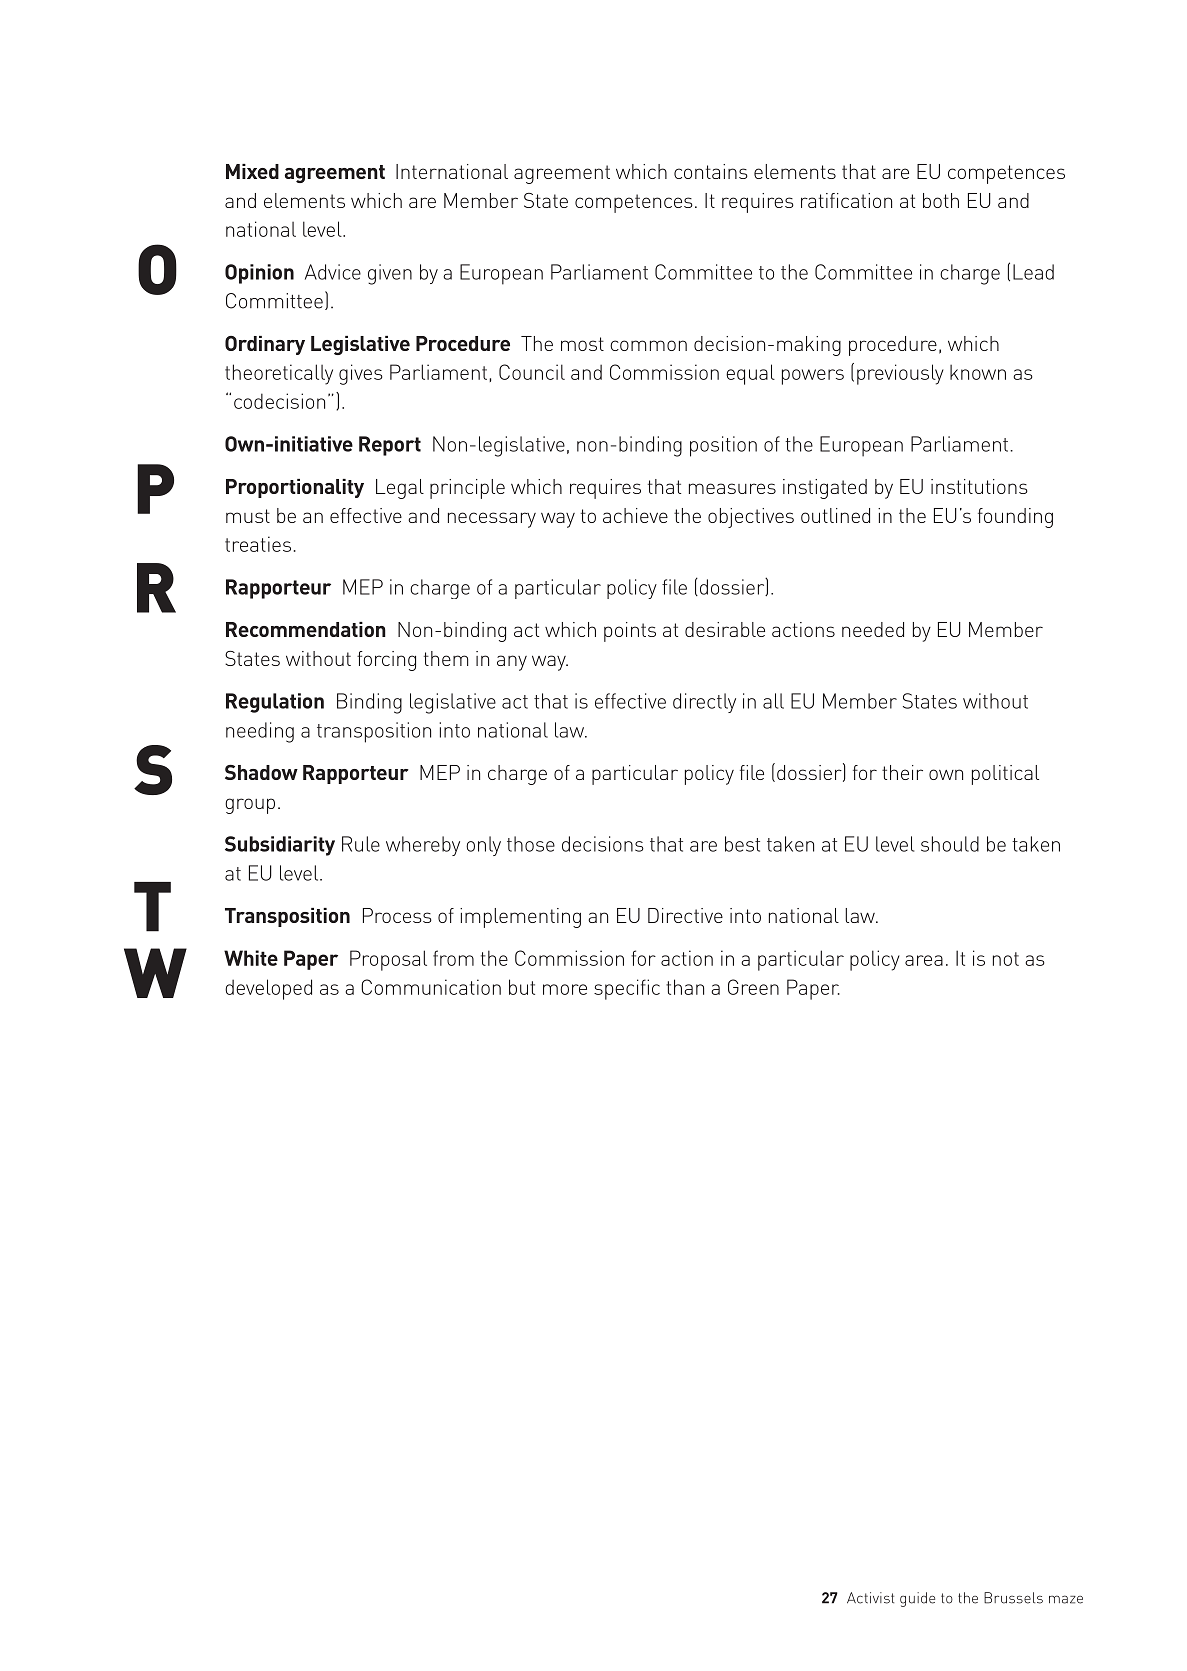  What do you see at coordinates (873, 629) in the screenshot?
I see `needed` at bounding box center [873, 629].
